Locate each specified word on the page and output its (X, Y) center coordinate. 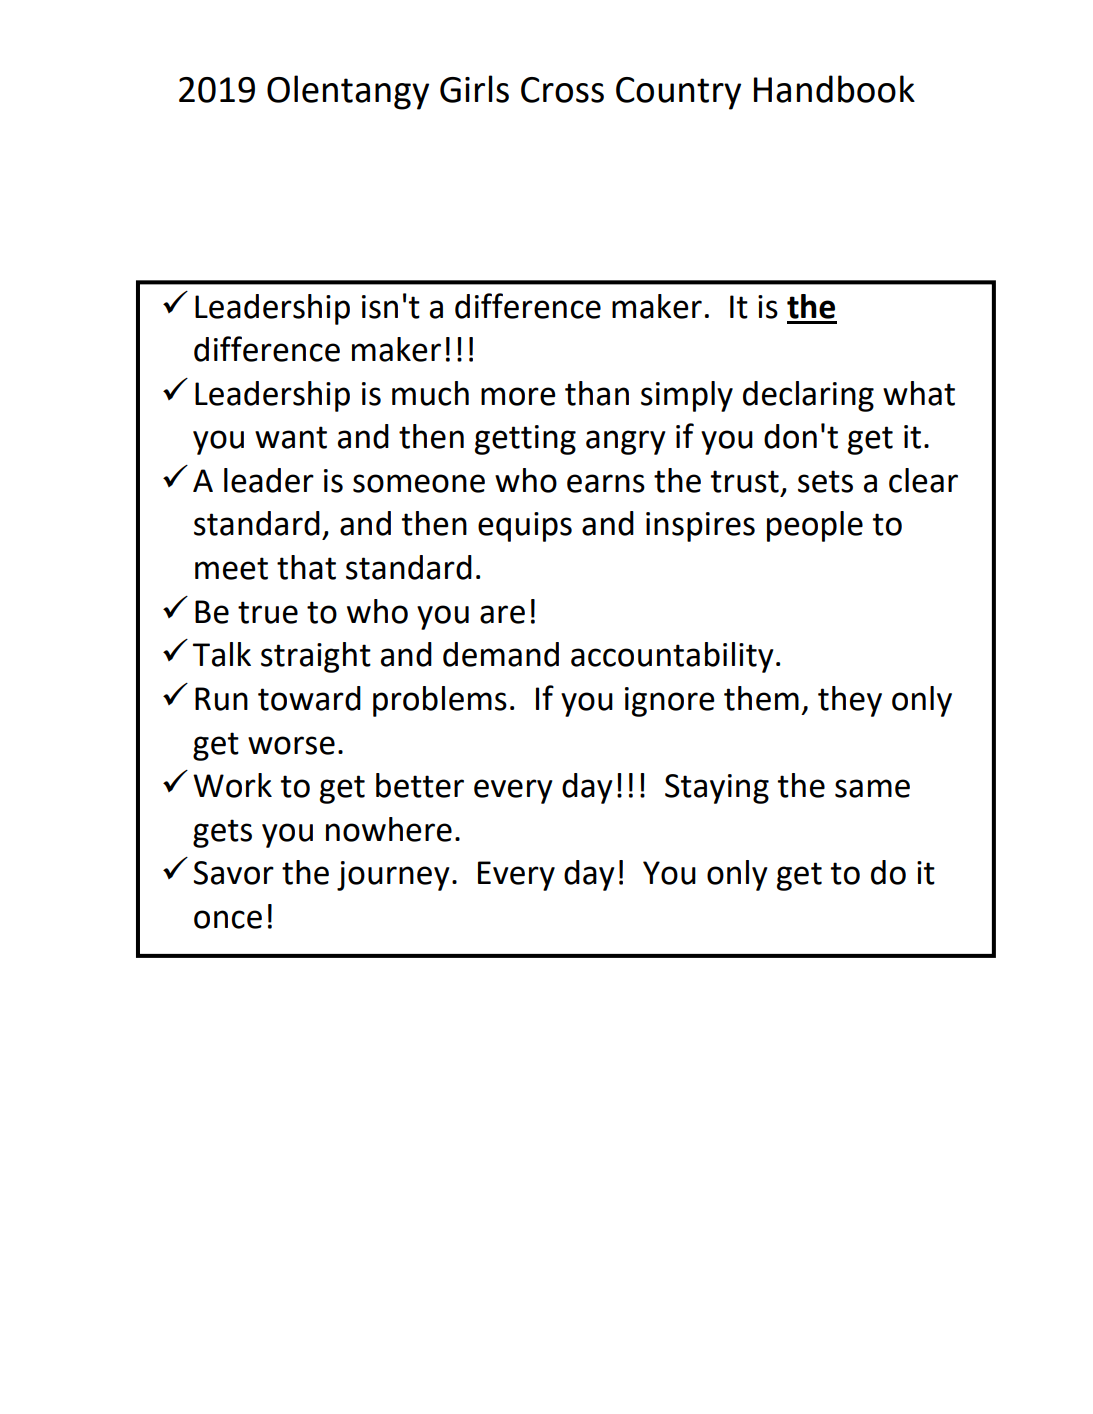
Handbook (834, 89)
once (228, 919)
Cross (562, 90)
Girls (474, 89)
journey (393, 876)
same (872, 788)
